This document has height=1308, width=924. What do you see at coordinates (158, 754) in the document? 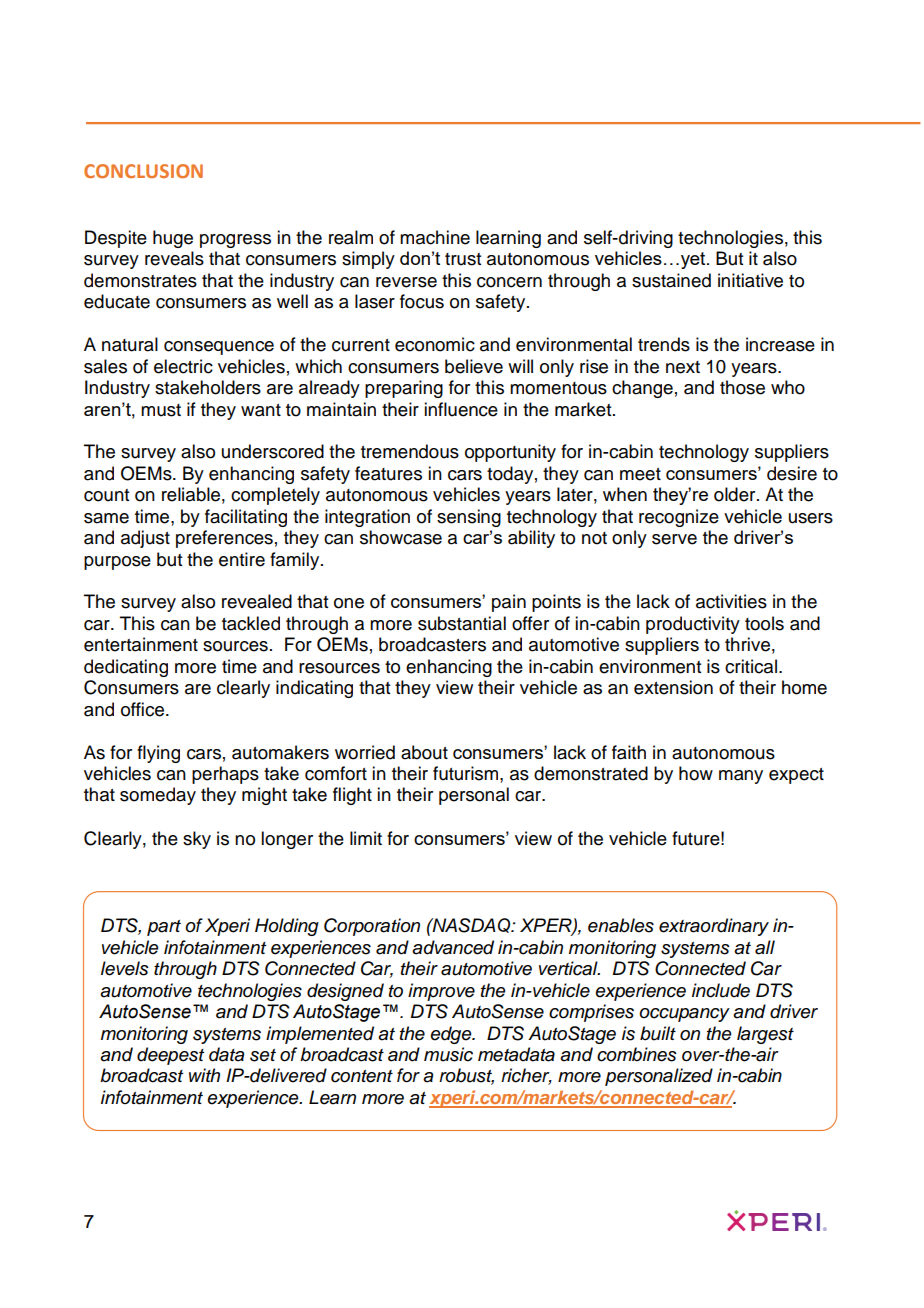
I see `flying` at bounding box center [158, 754].
